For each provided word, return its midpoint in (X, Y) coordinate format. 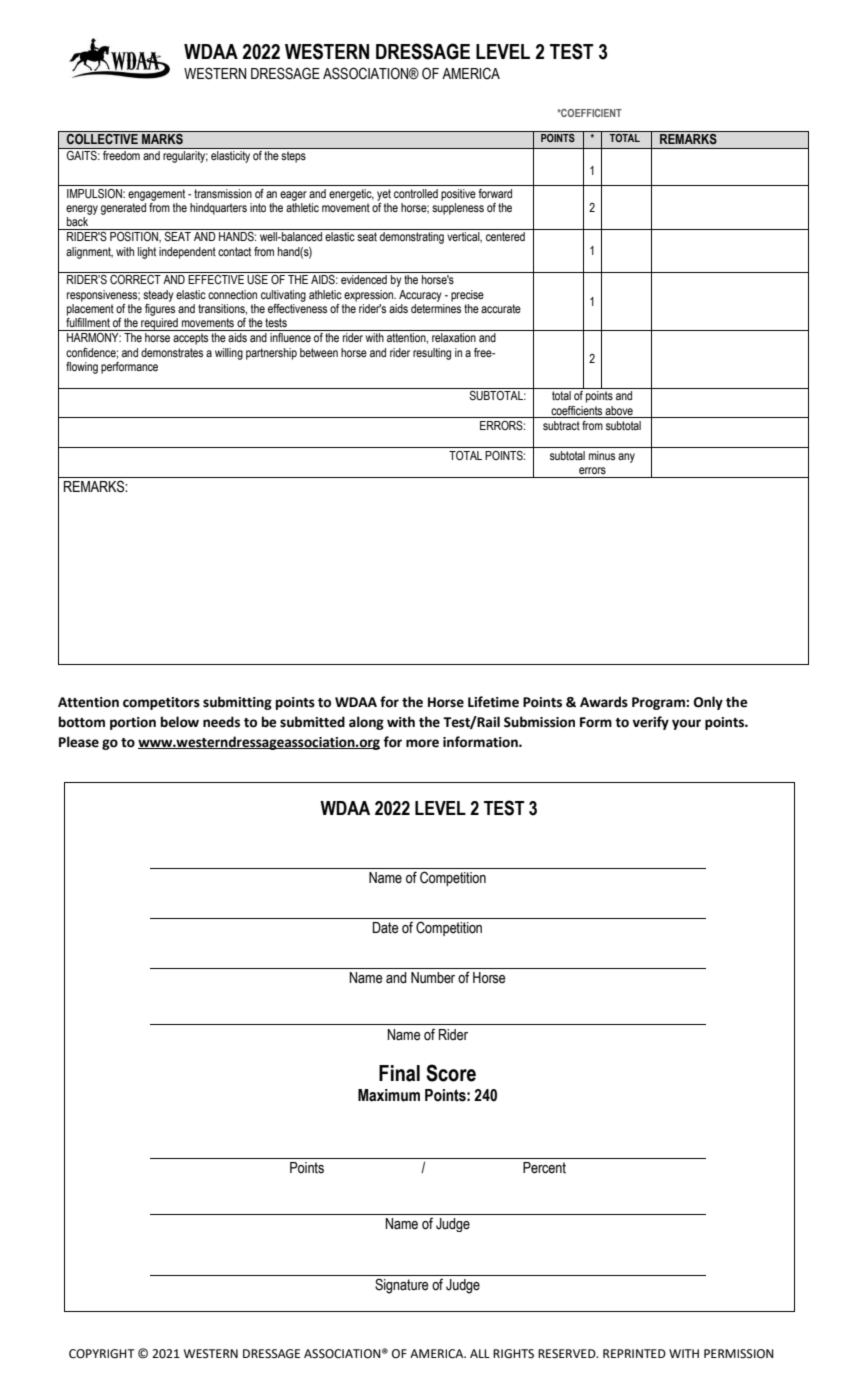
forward (495, 193)
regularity (185, 157)
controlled (416, 193)
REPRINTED (634, 1353)
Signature (402, 1286)
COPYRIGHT (102, 1354)
